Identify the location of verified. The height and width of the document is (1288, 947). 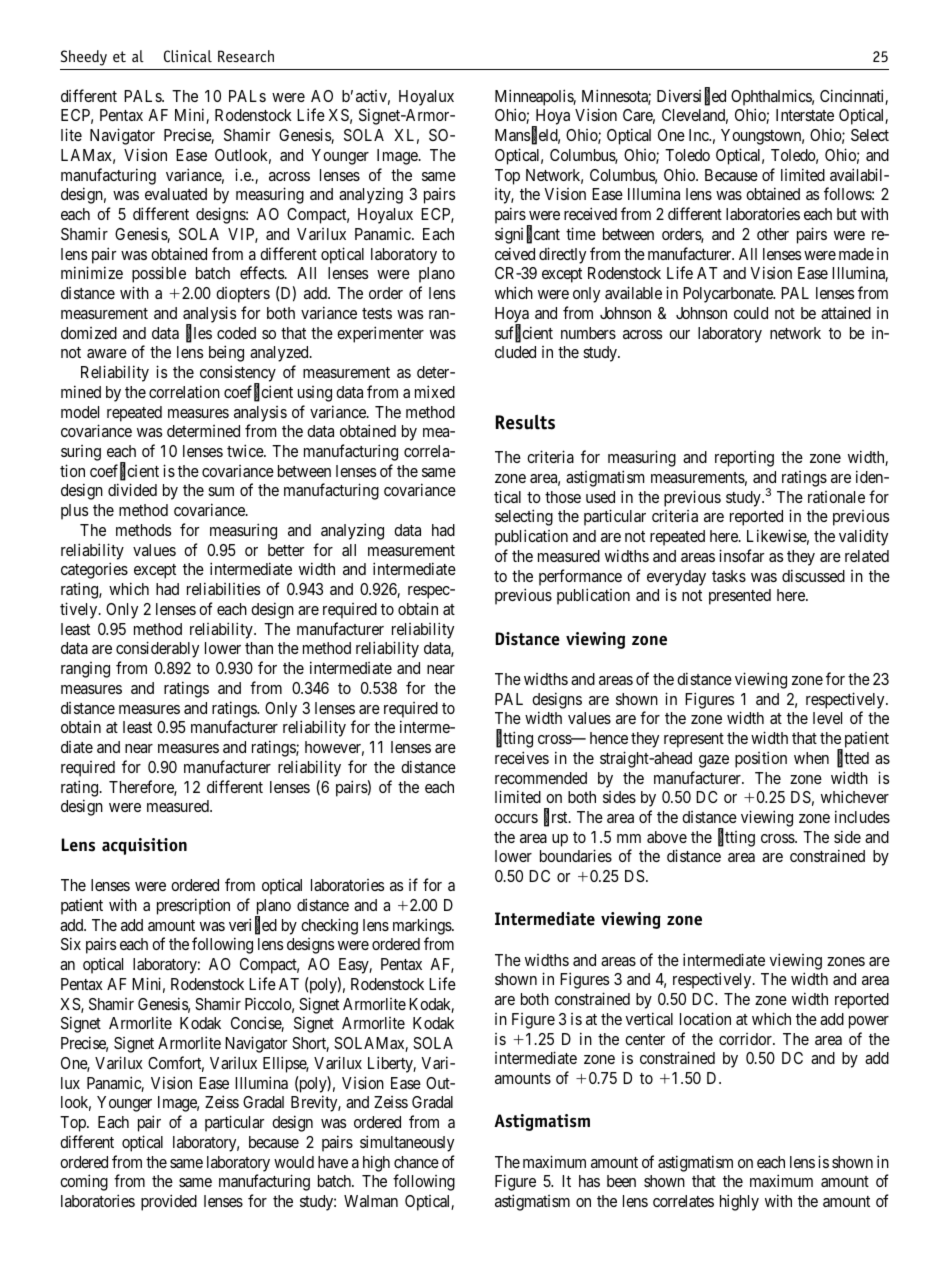
(253, 926).
